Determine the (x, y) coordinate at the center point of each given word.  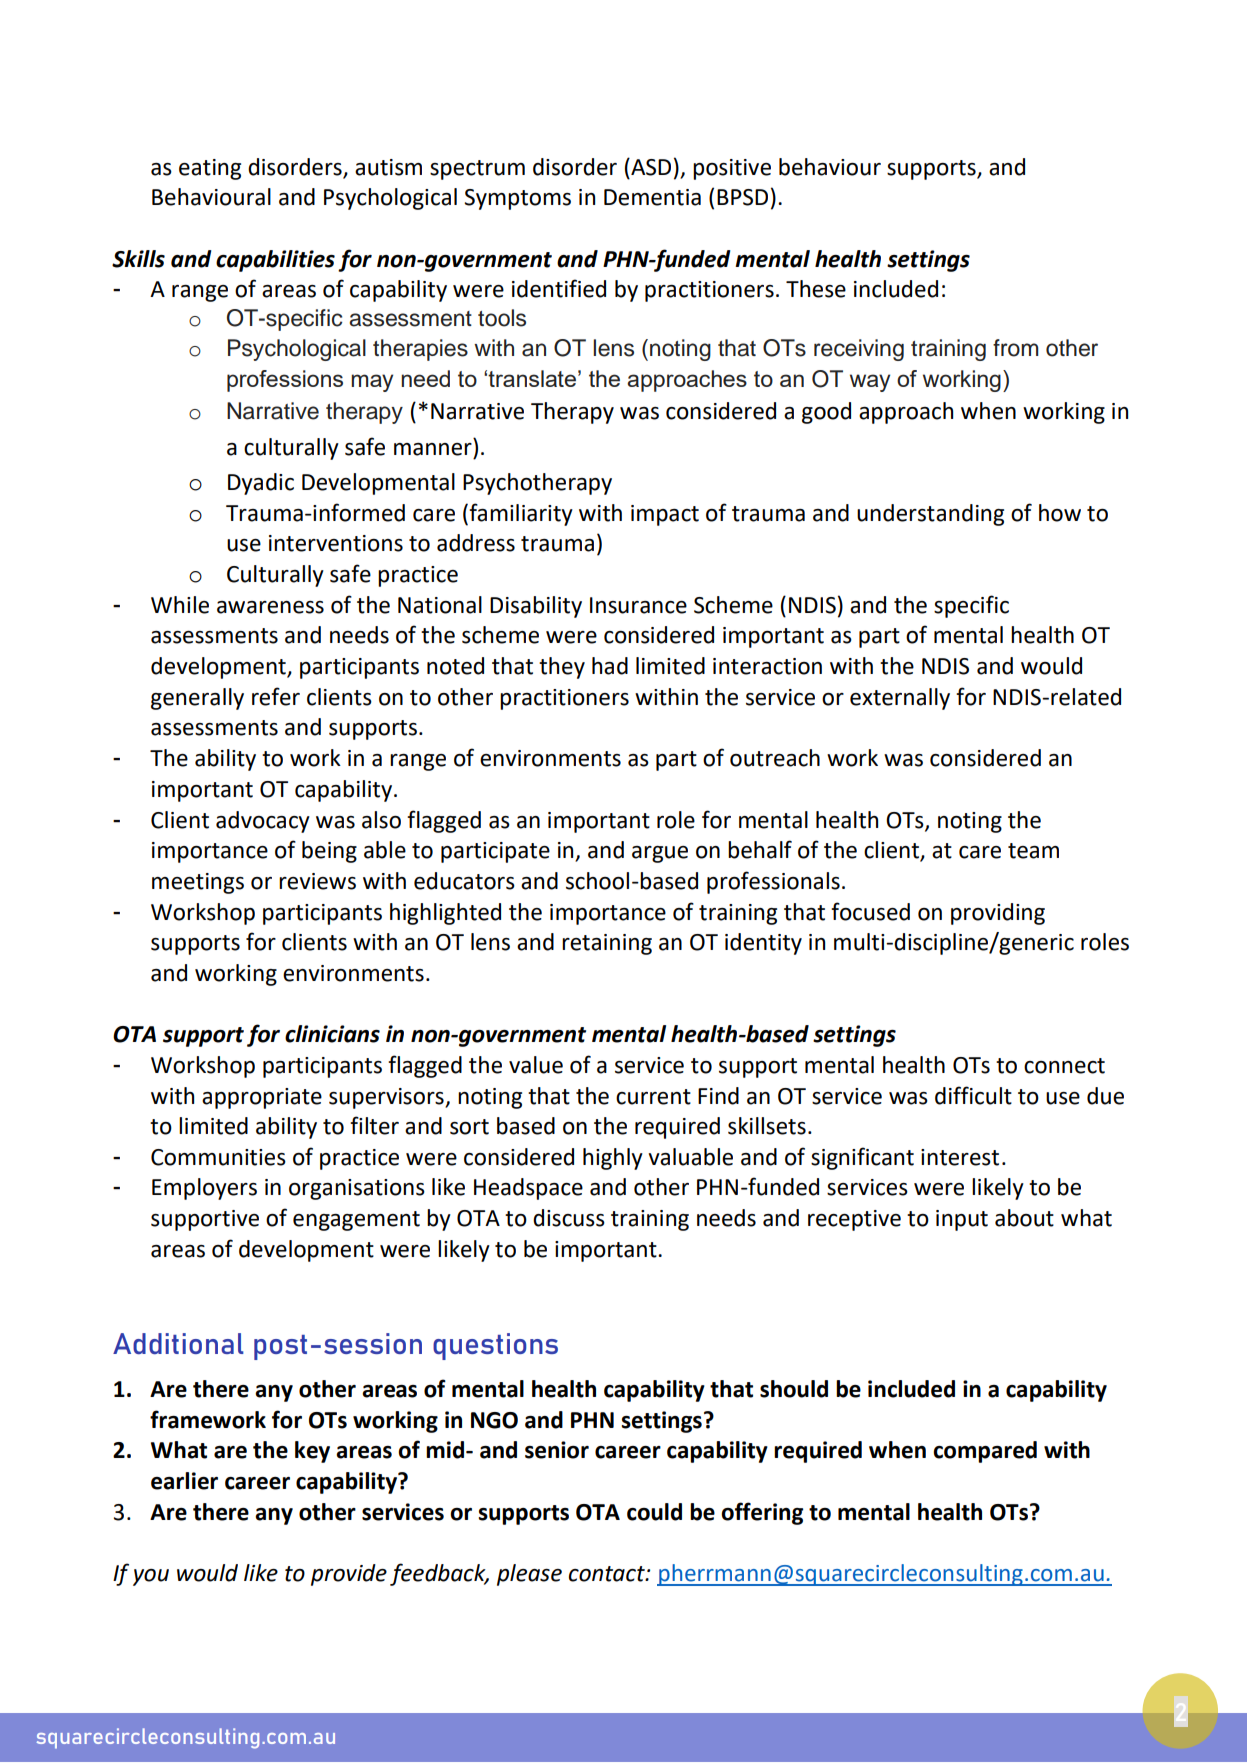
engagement (356, 1221)
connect (1064, 1066)
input (962, 1220)
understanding (930, 515)
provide (349, 1575)
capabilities (275, 261)
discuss (569, 1218)
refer (276, 696)
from (1016, 348)
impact (665, 515)
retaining (607, 944)
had (610, 666)
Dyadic (261, 484)
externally (900, 699)
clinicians (332, 1034)
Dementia (652, 197)
